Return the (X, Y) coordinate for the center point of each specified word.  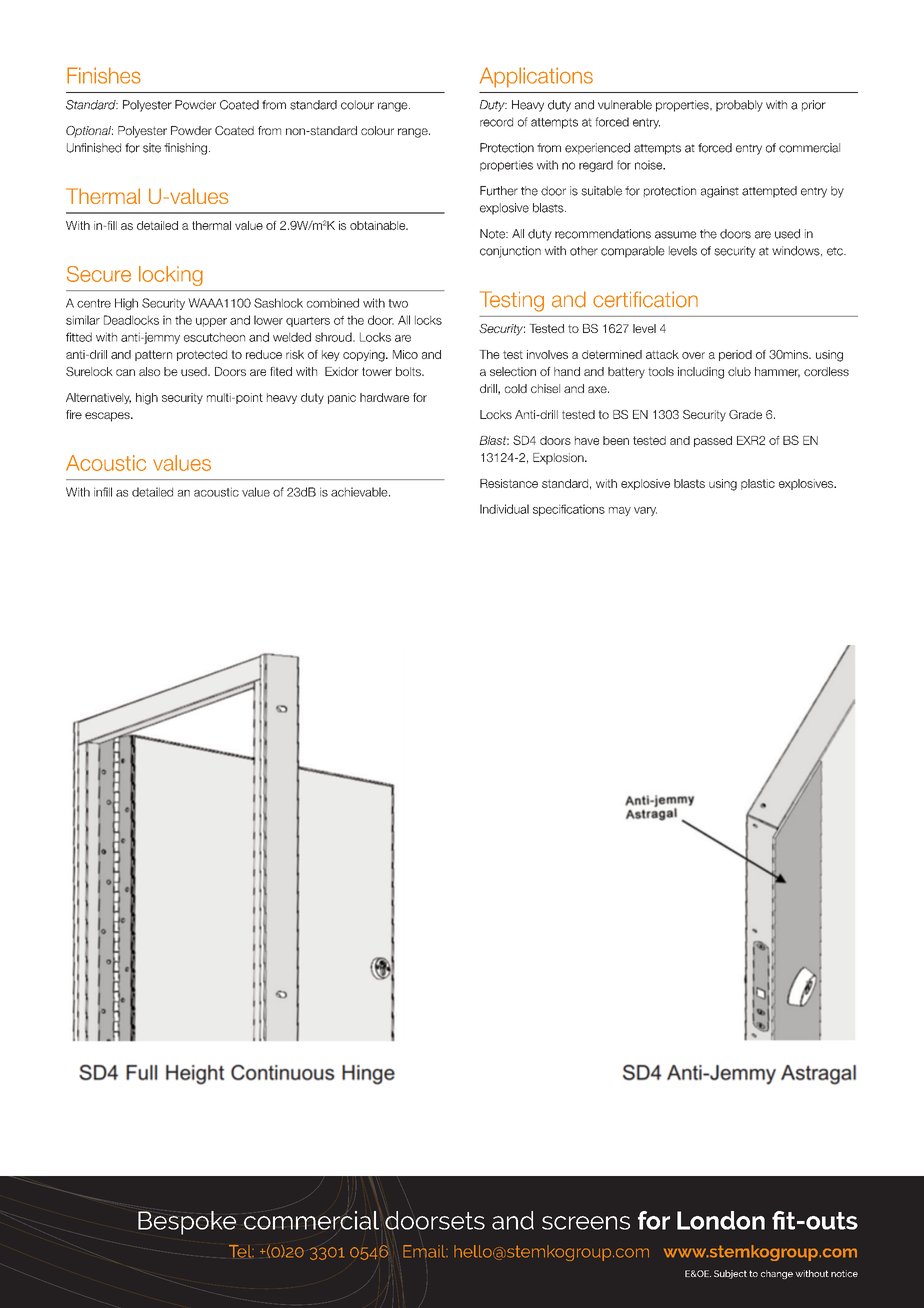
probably (739, 106)
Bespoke (187, 1223)
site (152, 148)
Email (425, 1251)
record (496, 122)
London (721, 1220)
